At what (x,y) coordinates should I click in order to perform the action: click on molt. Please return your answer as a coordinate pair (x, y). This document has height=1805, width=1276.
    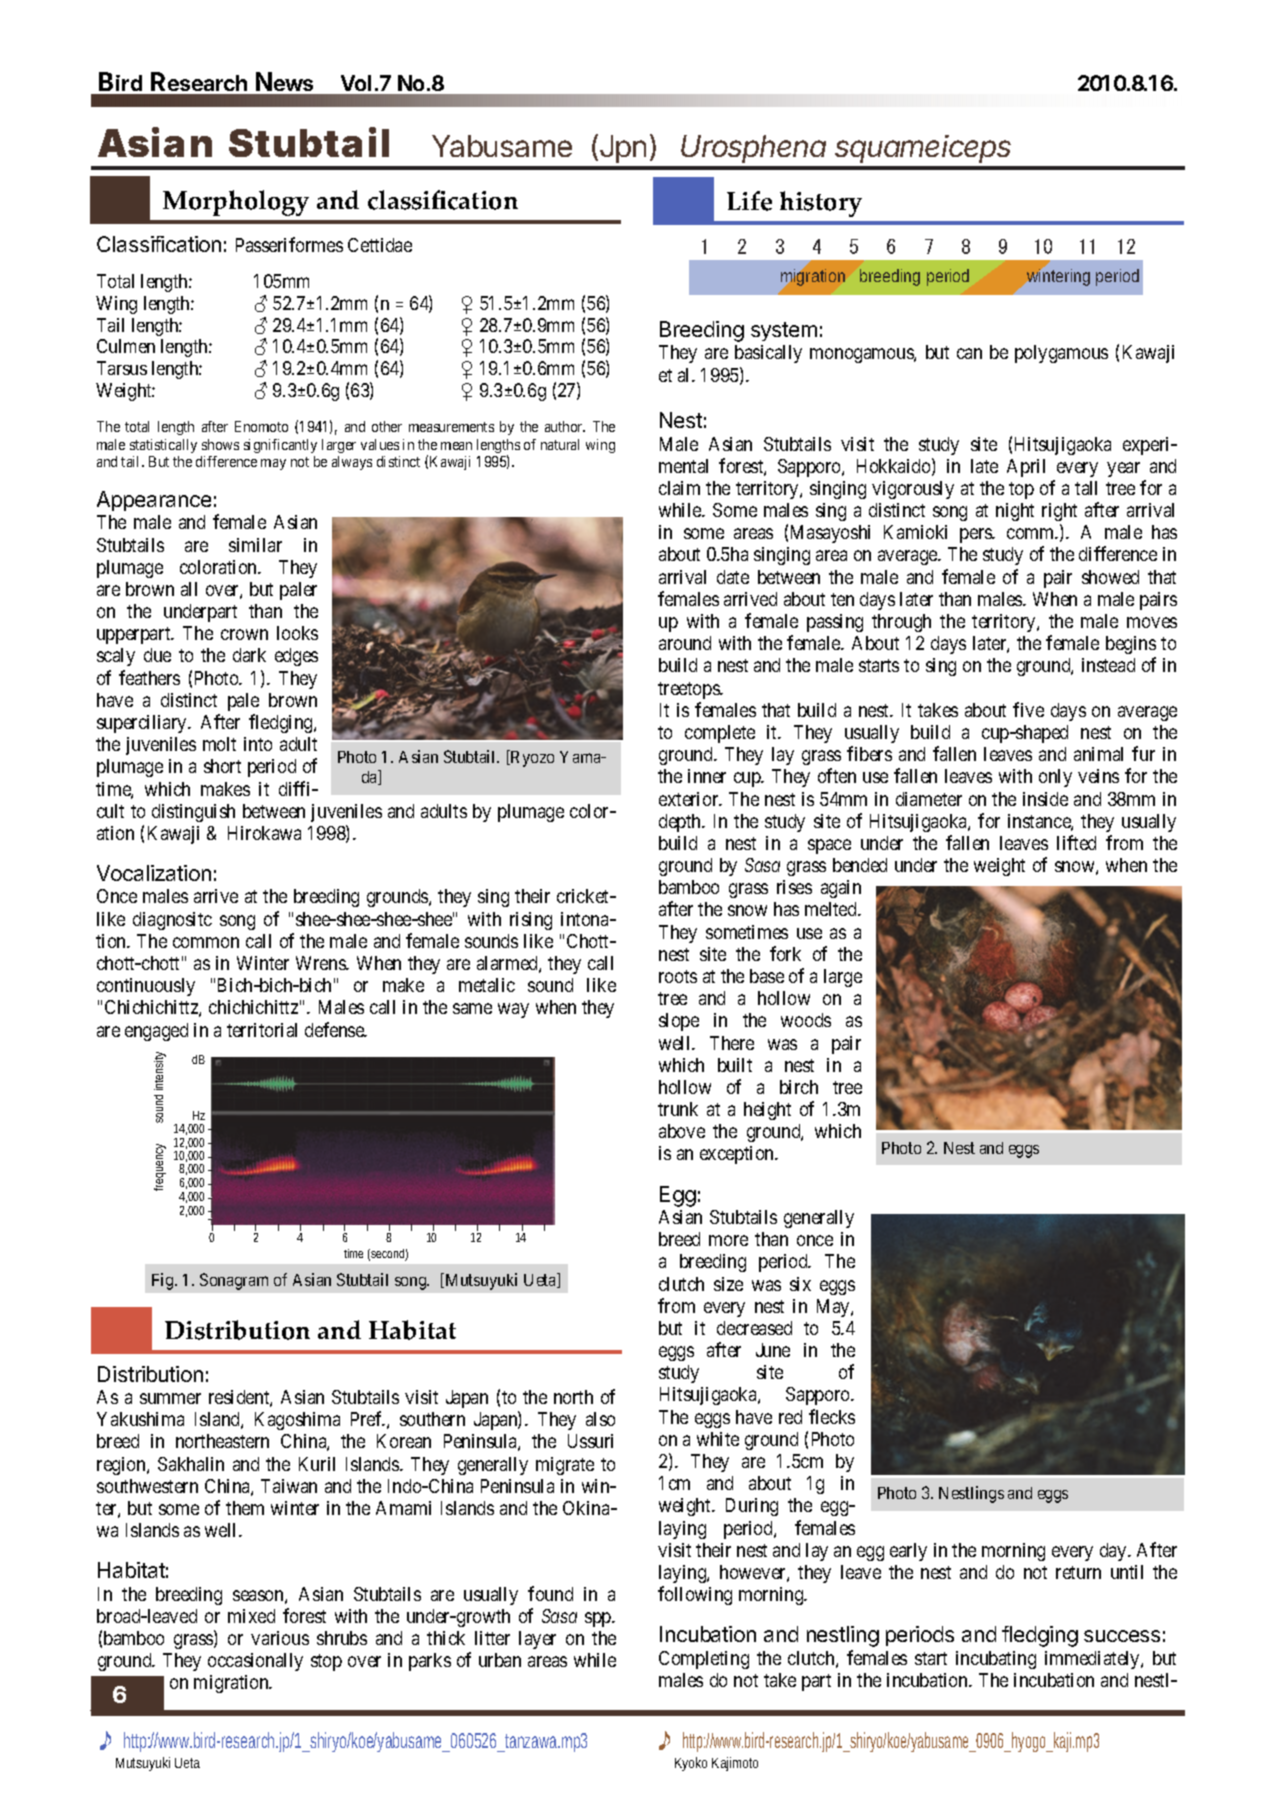
    Looking at the image, I should click on (219, 744).
